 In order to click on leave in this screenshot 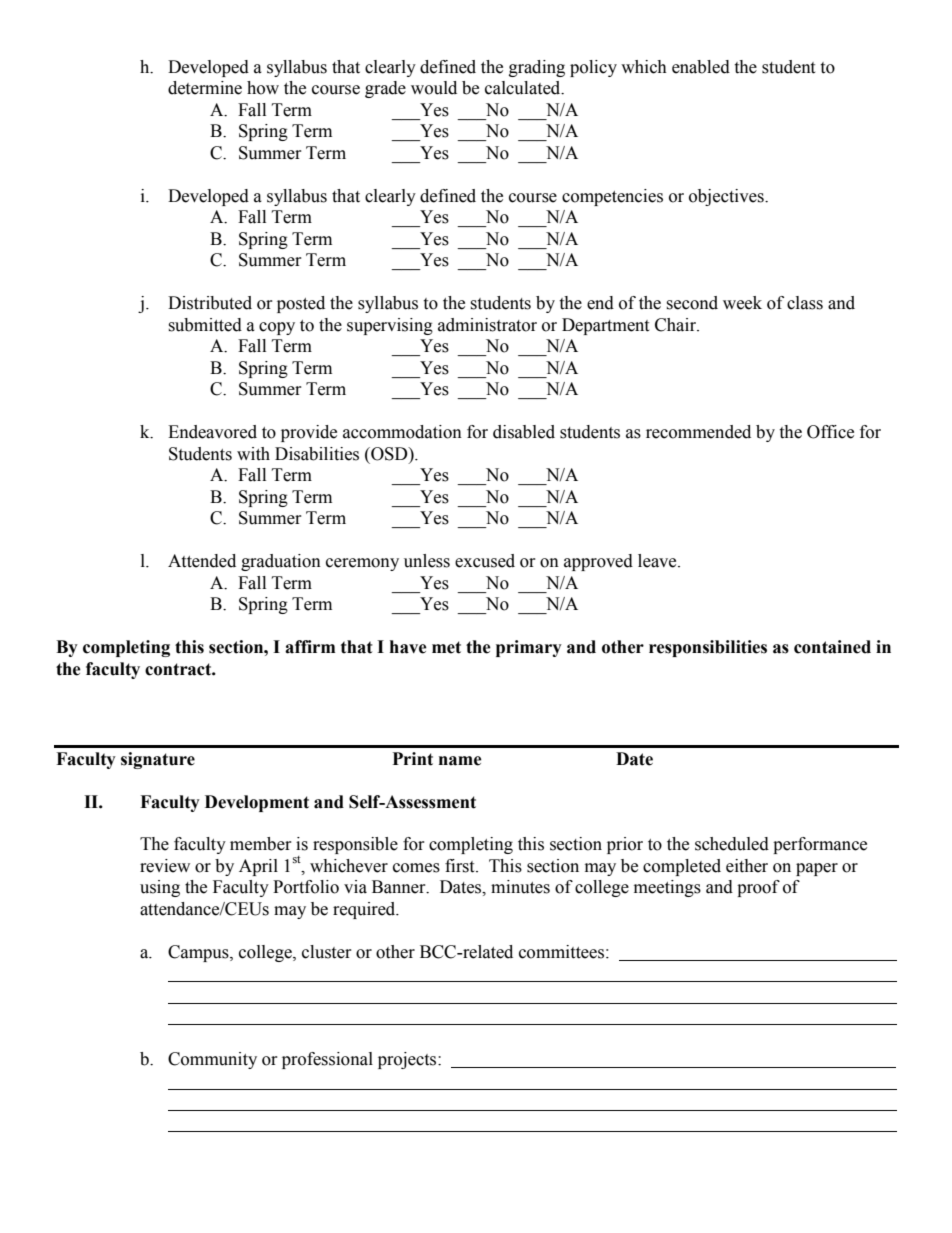, I will do `click(658, 561)`.
